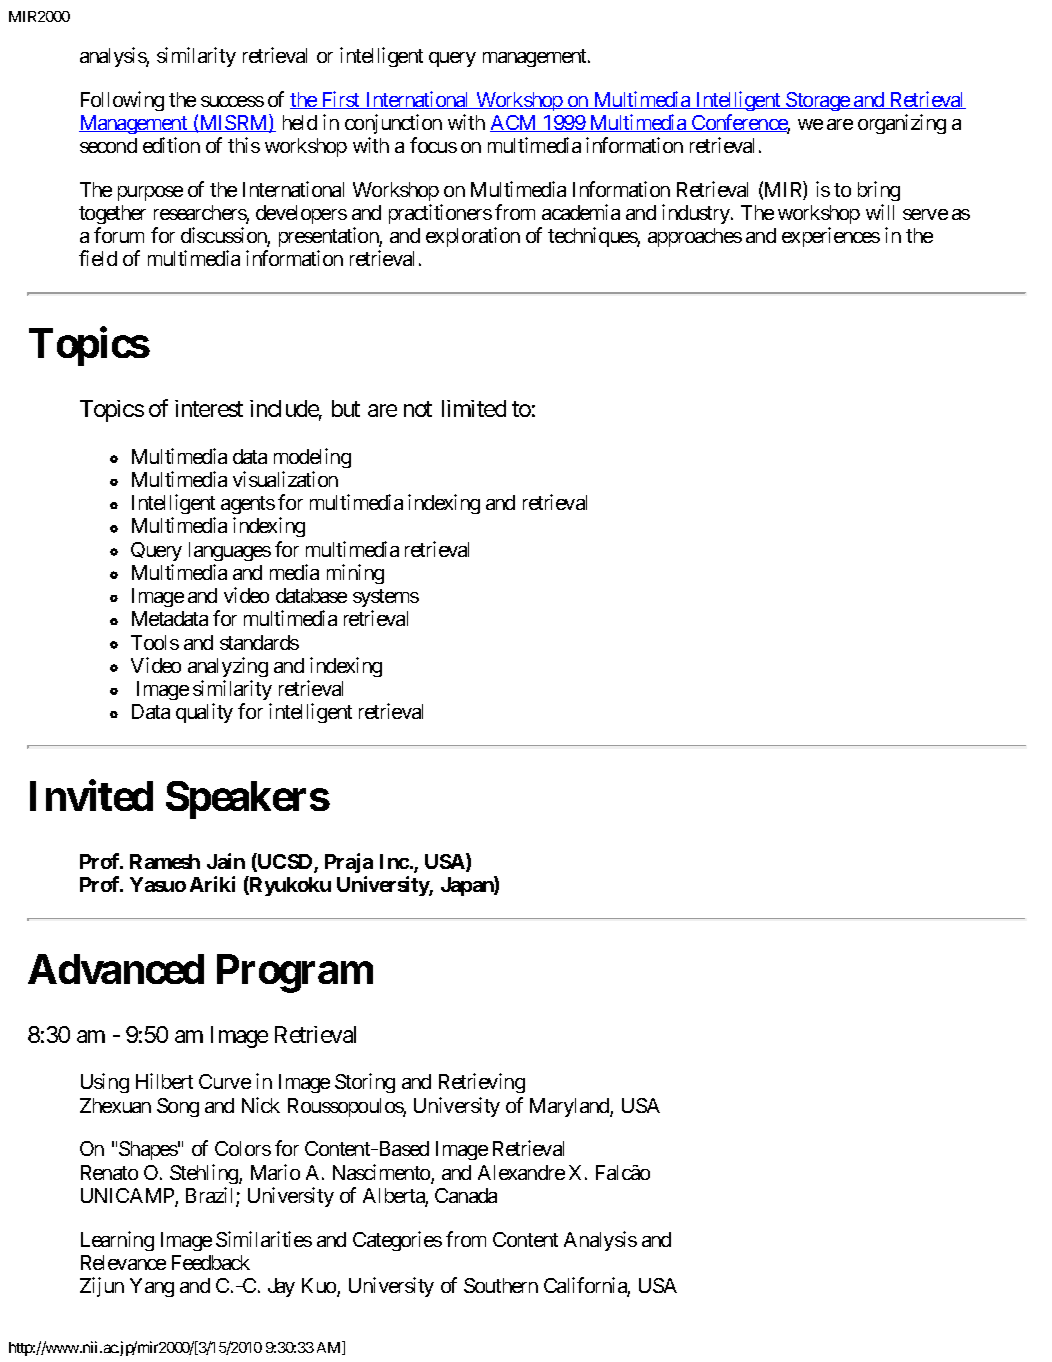 Image resolution: width=1052 pixels, height=1362 pixels. What do you see at coordinates (570, 1107) in the document?
I see `Maryland` at bounding box center [570, 1107].
